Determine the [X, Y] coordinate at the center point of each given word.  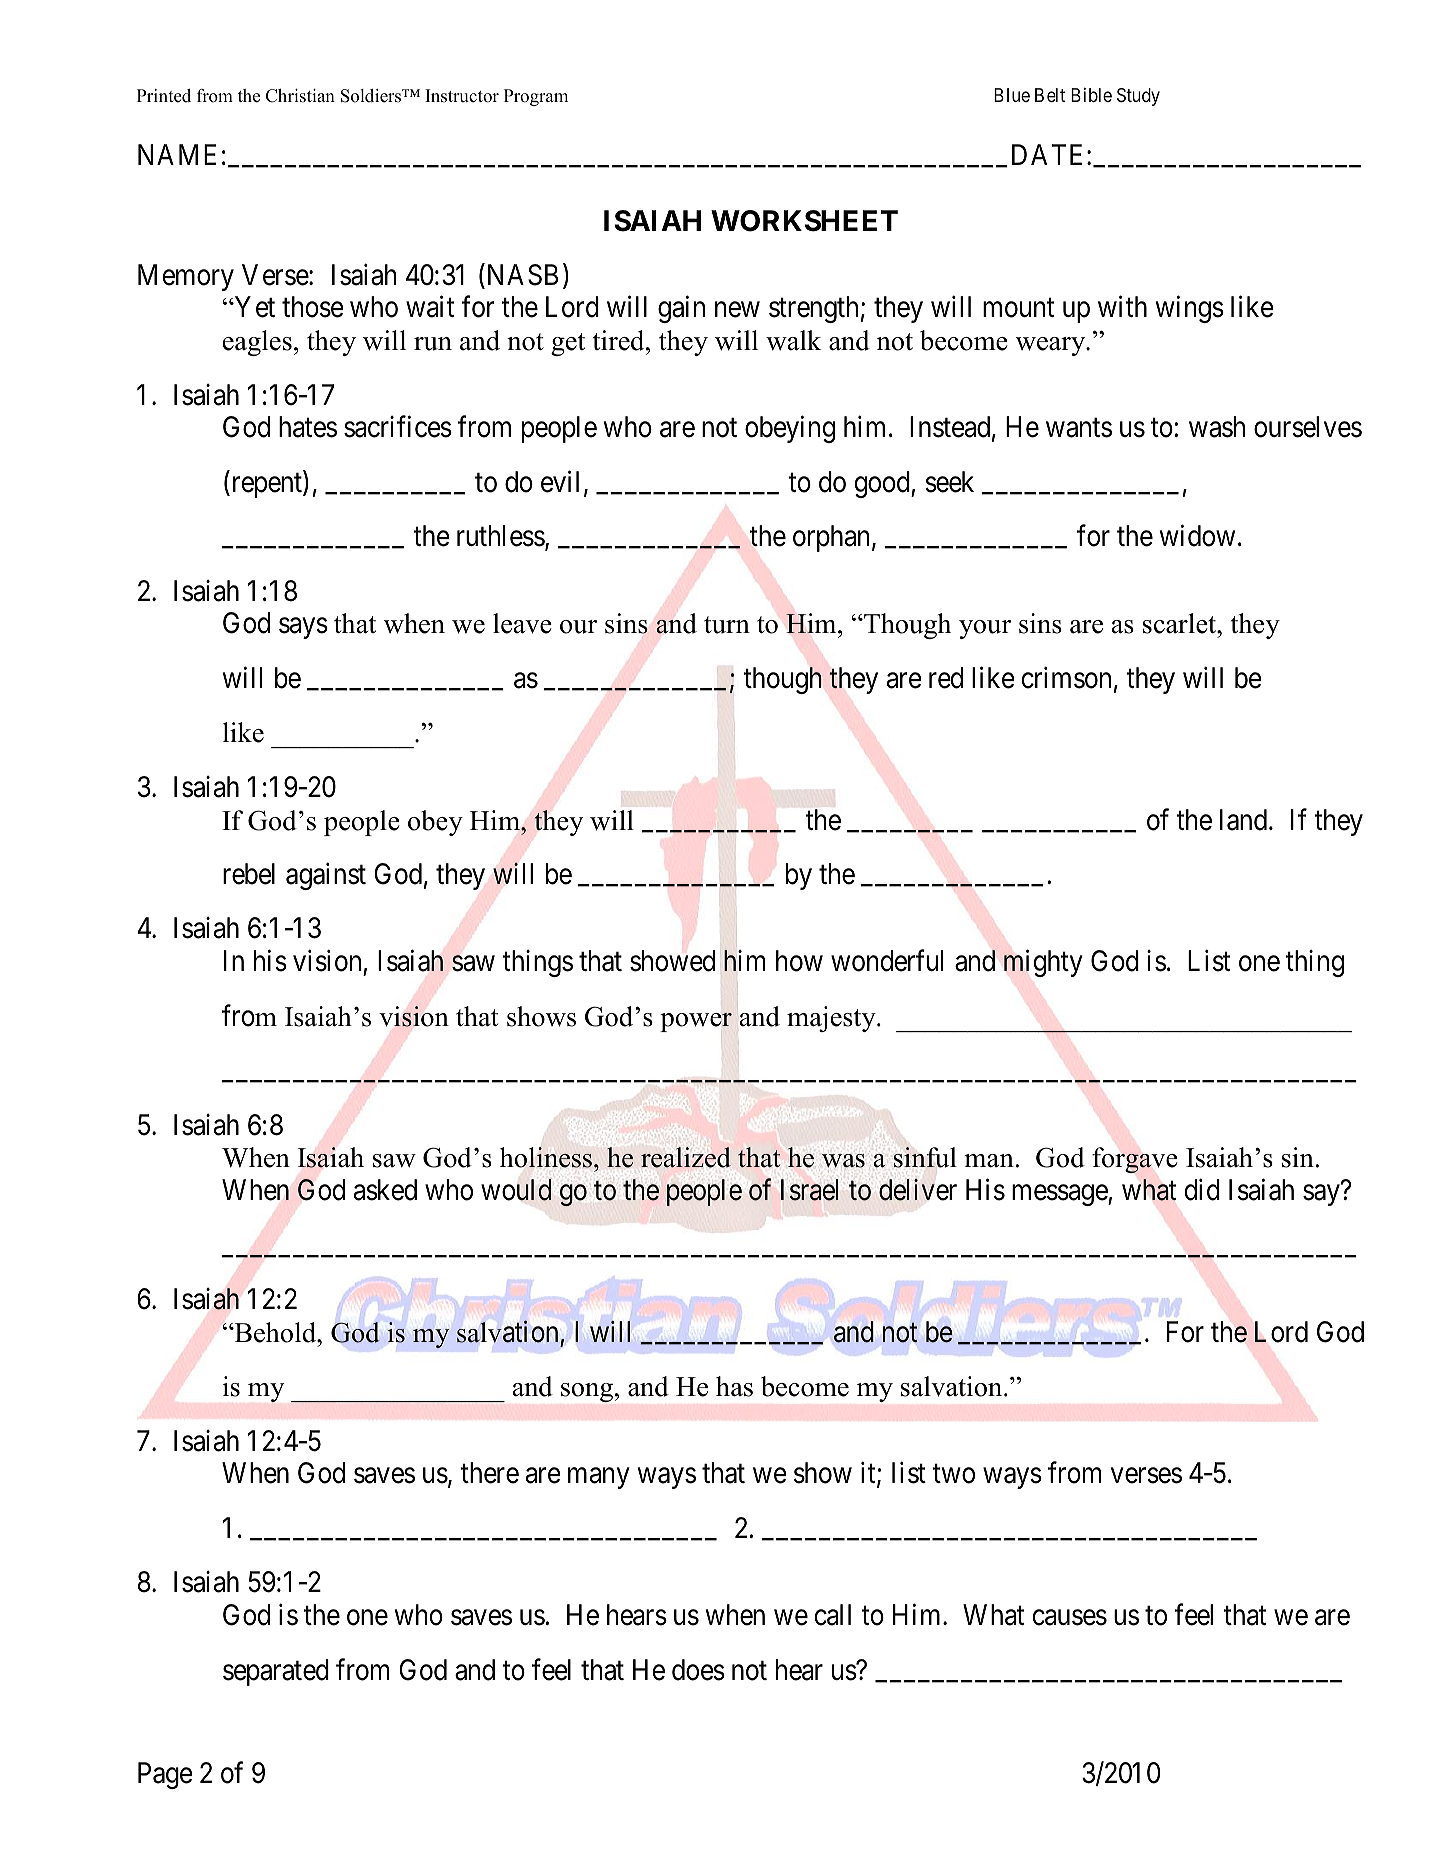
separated [276, 1672]
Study [1138, 97]
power [696, 1022]
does [698, 1670]
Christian [300, 96]
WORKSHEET [804, 221]
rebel [249, 874]
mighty [1043, 963]
